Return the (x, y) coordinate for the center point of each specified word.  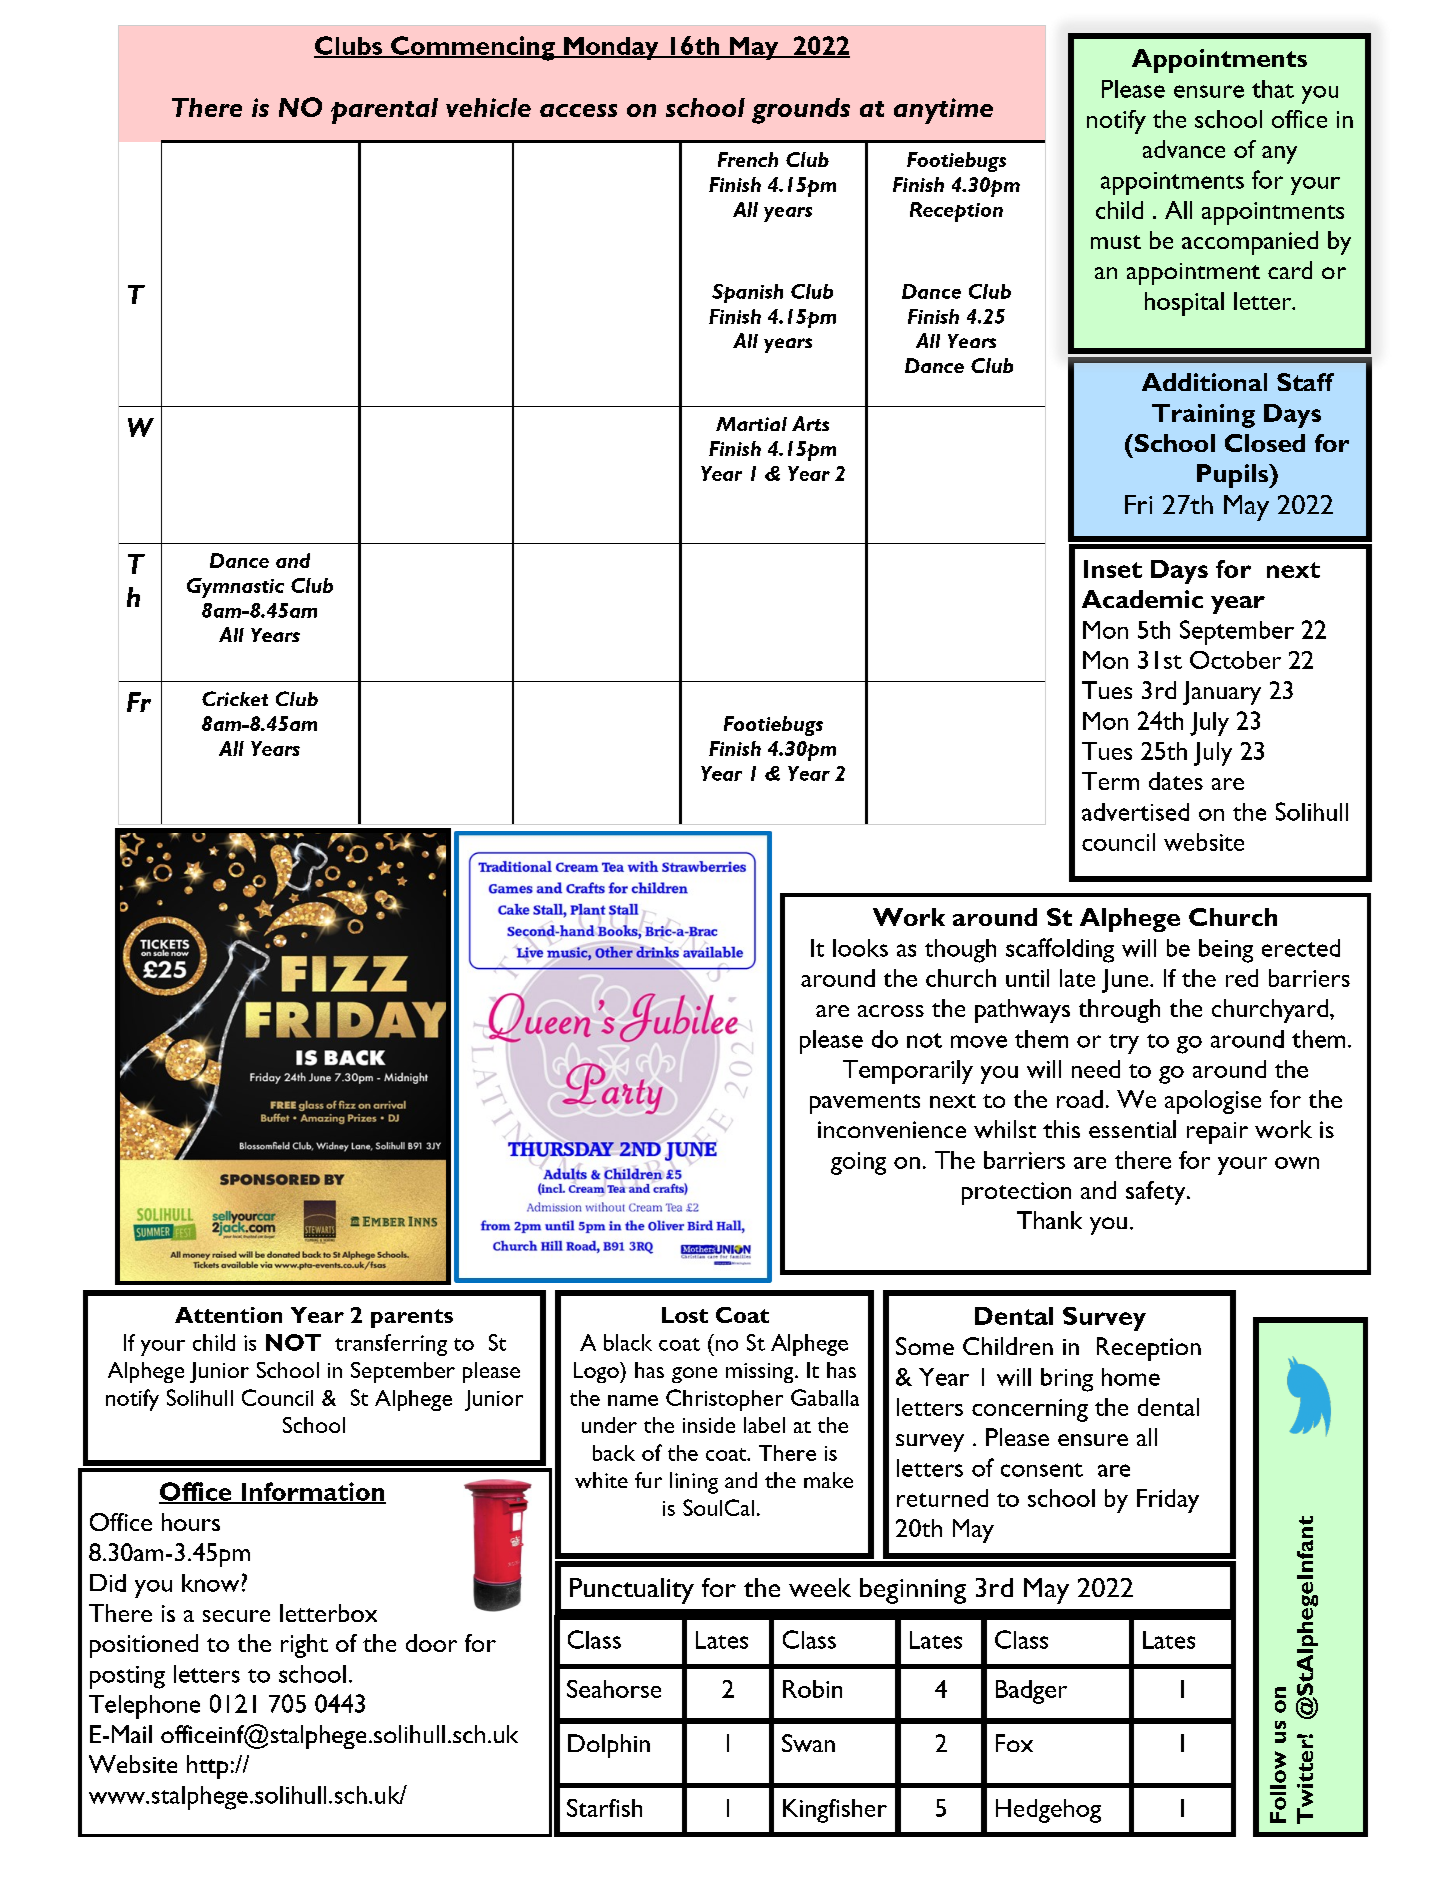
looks (860, 948)
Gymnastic (235, 588)
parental (384, 111)
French (748, 159)
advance (1184, 149)
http (207, 1767)
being (1226, 951)
